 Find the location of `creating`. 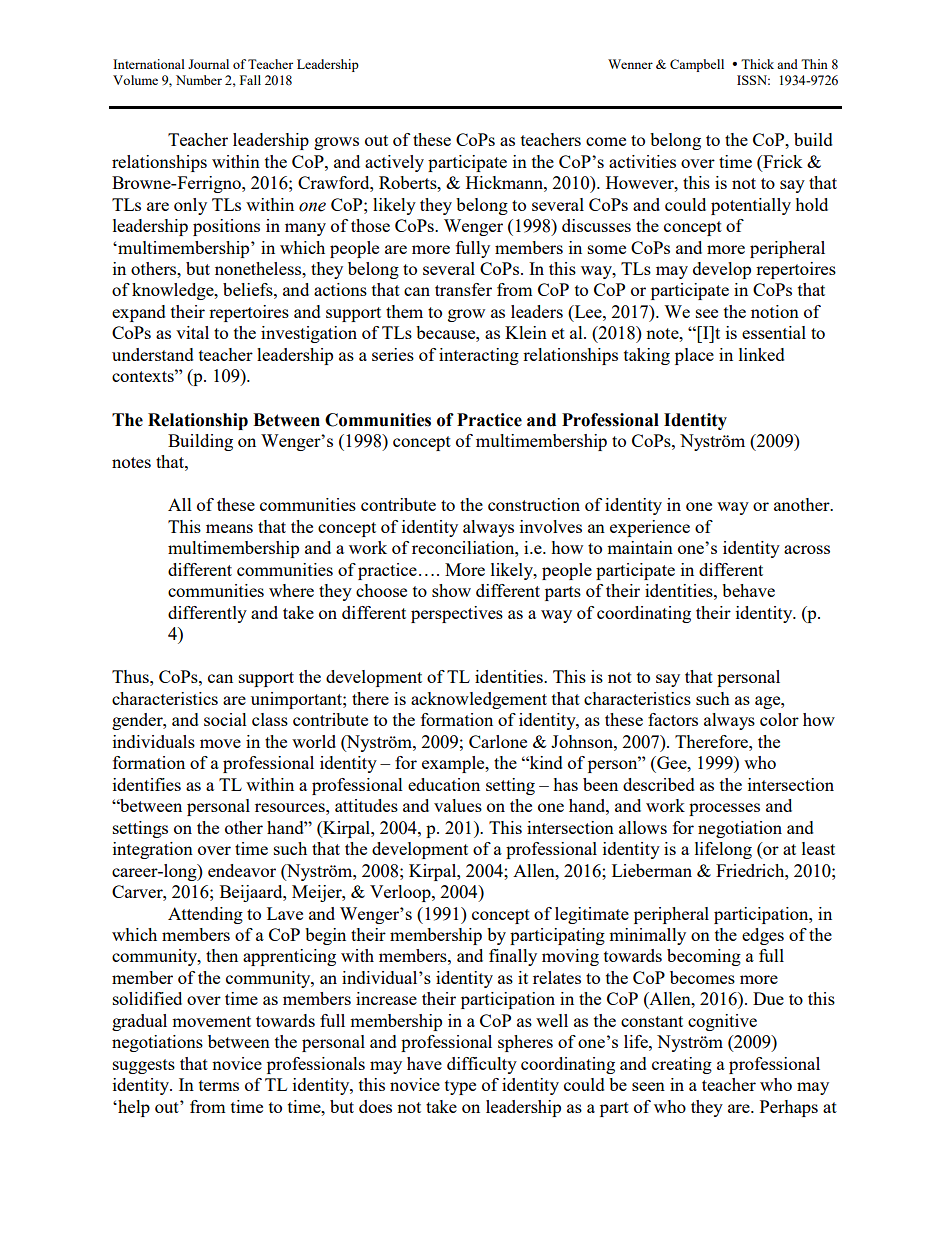

creating is located at coordinates (682, 1065).
